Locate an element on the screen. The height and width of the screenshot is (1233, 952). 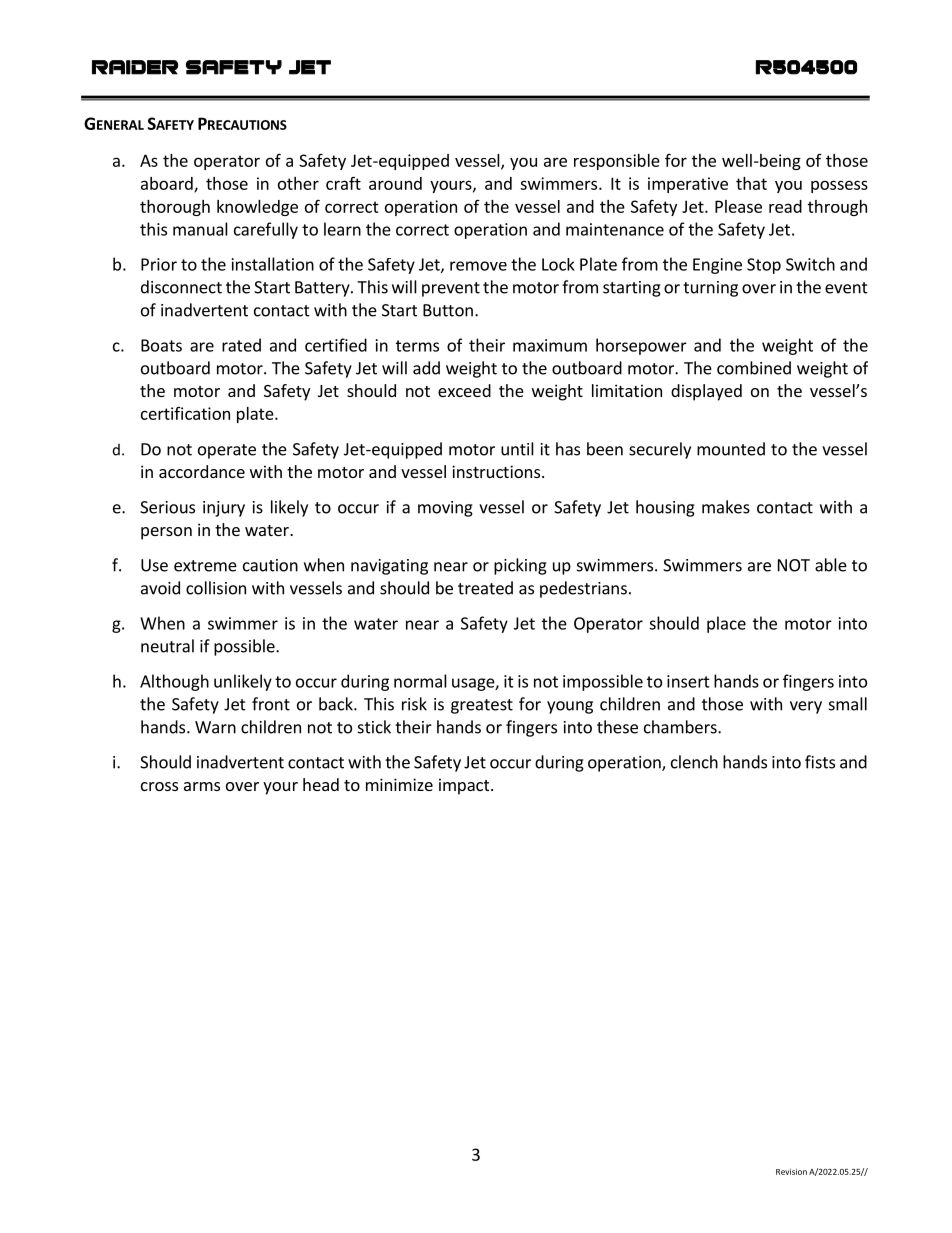
Stop is located at coordinates (764, 266).
